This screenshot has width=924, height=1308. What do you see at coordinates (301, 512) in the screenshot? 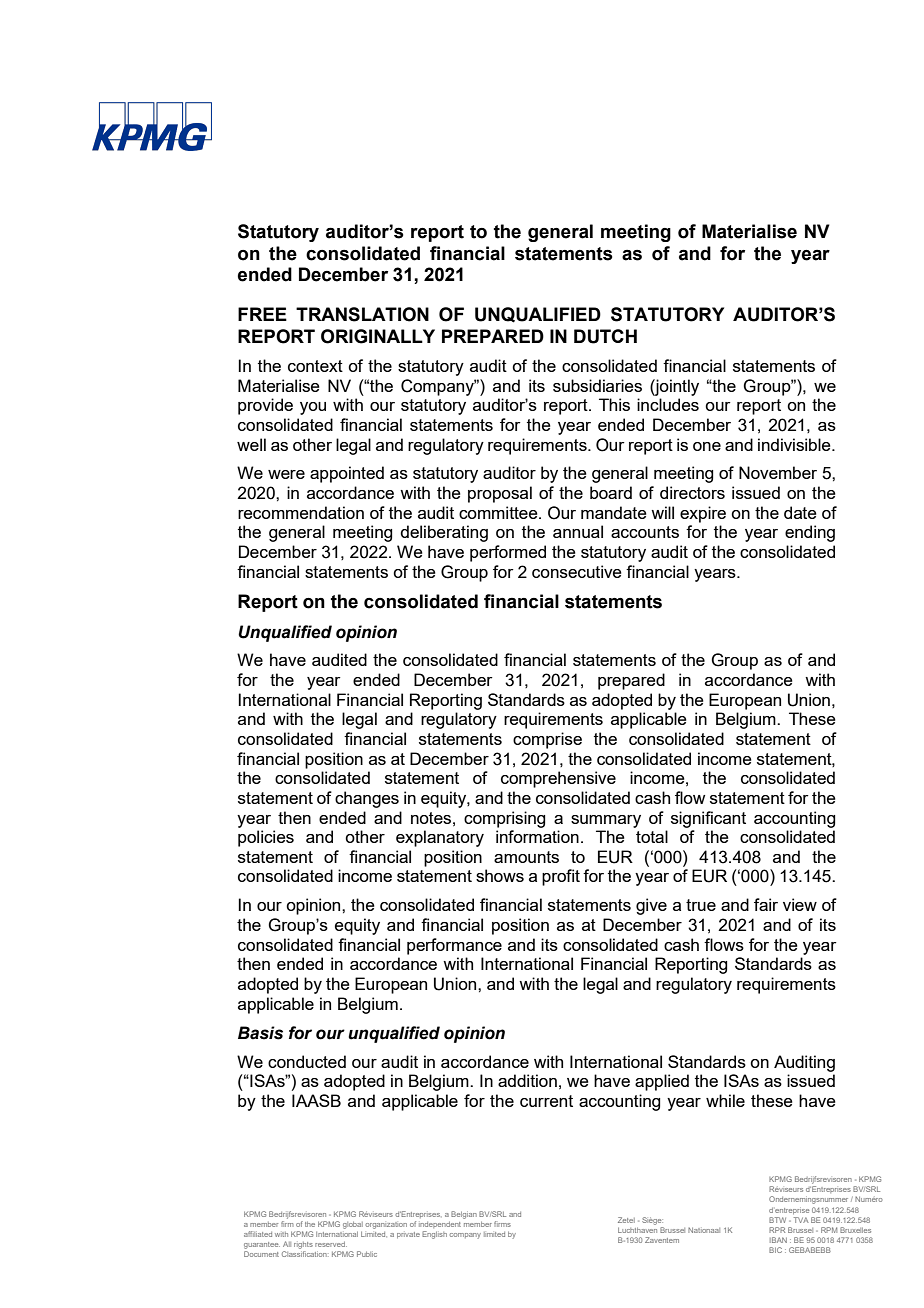
I see `recommendation` at bounding box center [301, 512].
